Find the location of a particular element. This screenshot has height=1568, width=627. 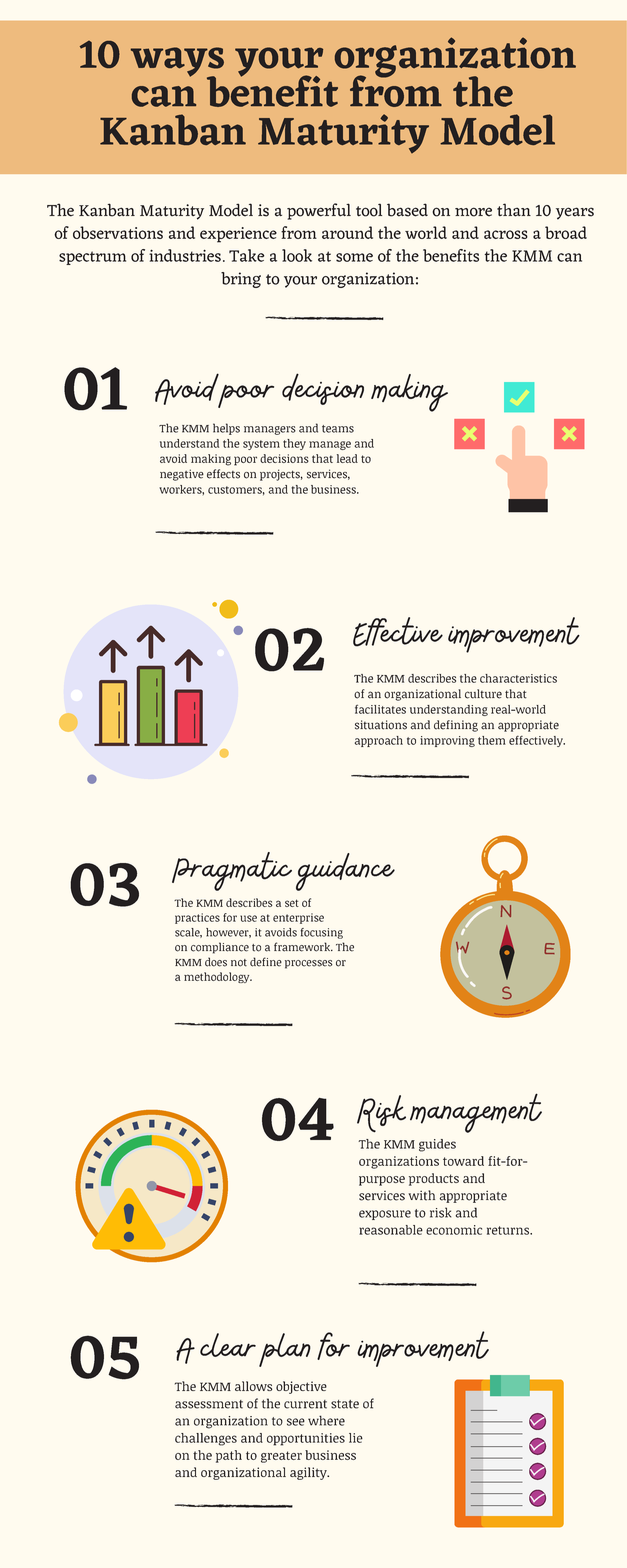

Pragmatic is located at coordinates (232, 871).
